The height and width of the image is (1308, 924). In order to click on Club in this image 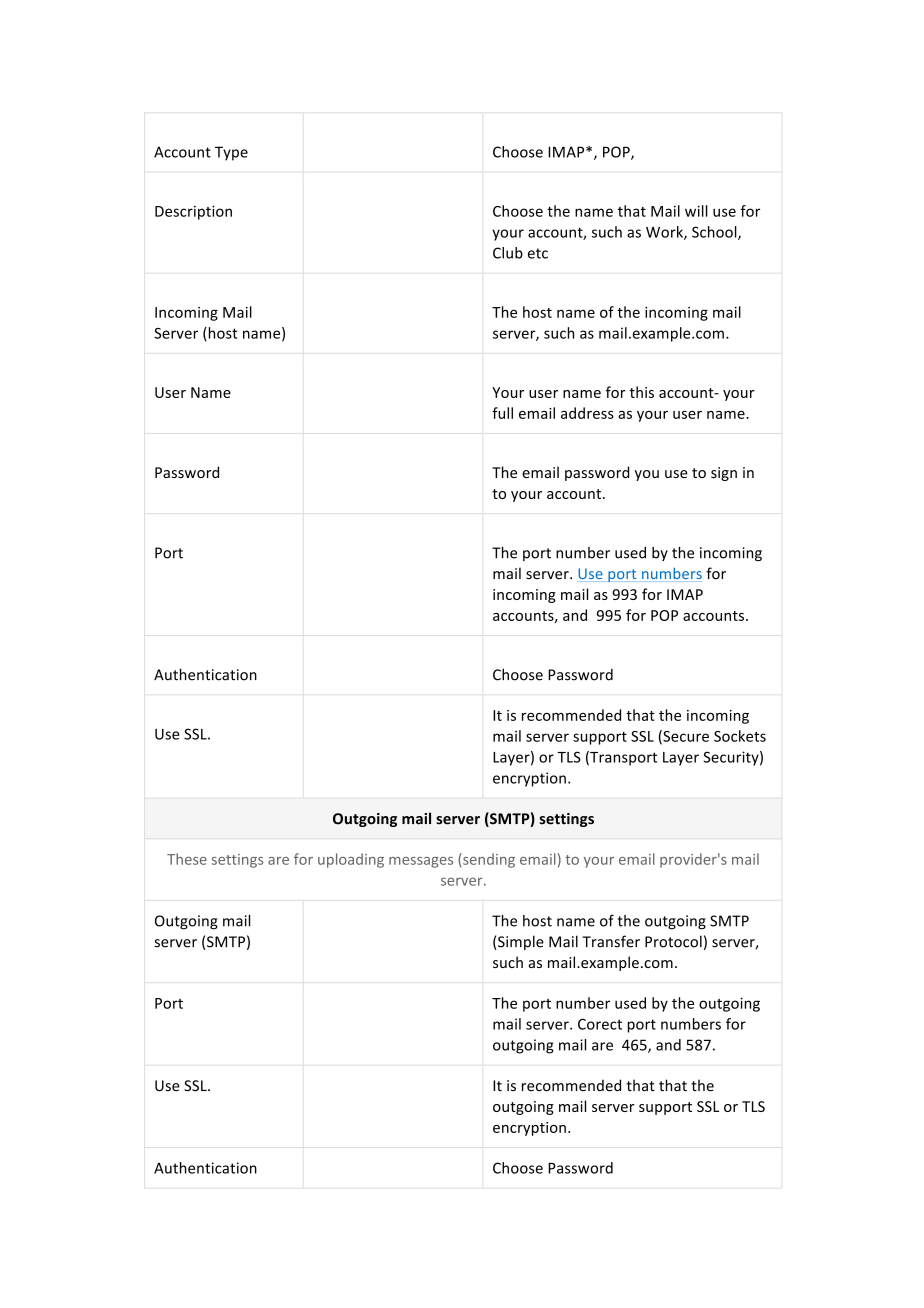, I will do `click(508, 253)`.
